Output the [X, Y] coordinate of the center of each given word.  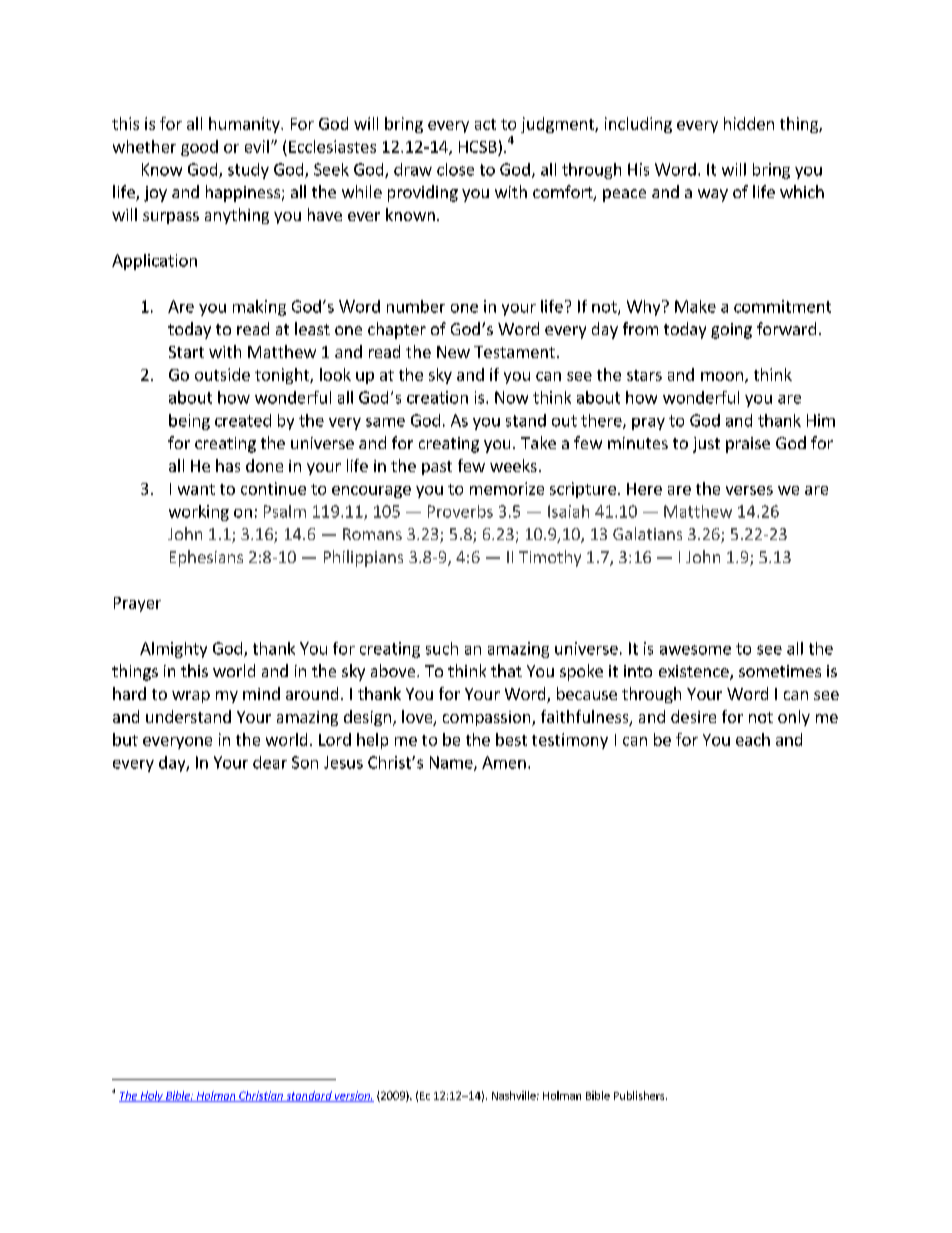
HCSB [478, 147]
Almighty [173, 650]
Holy [151, 1096]
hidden [749, 123]
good [199, 148]
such [442, 648]
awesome [695, 650]
